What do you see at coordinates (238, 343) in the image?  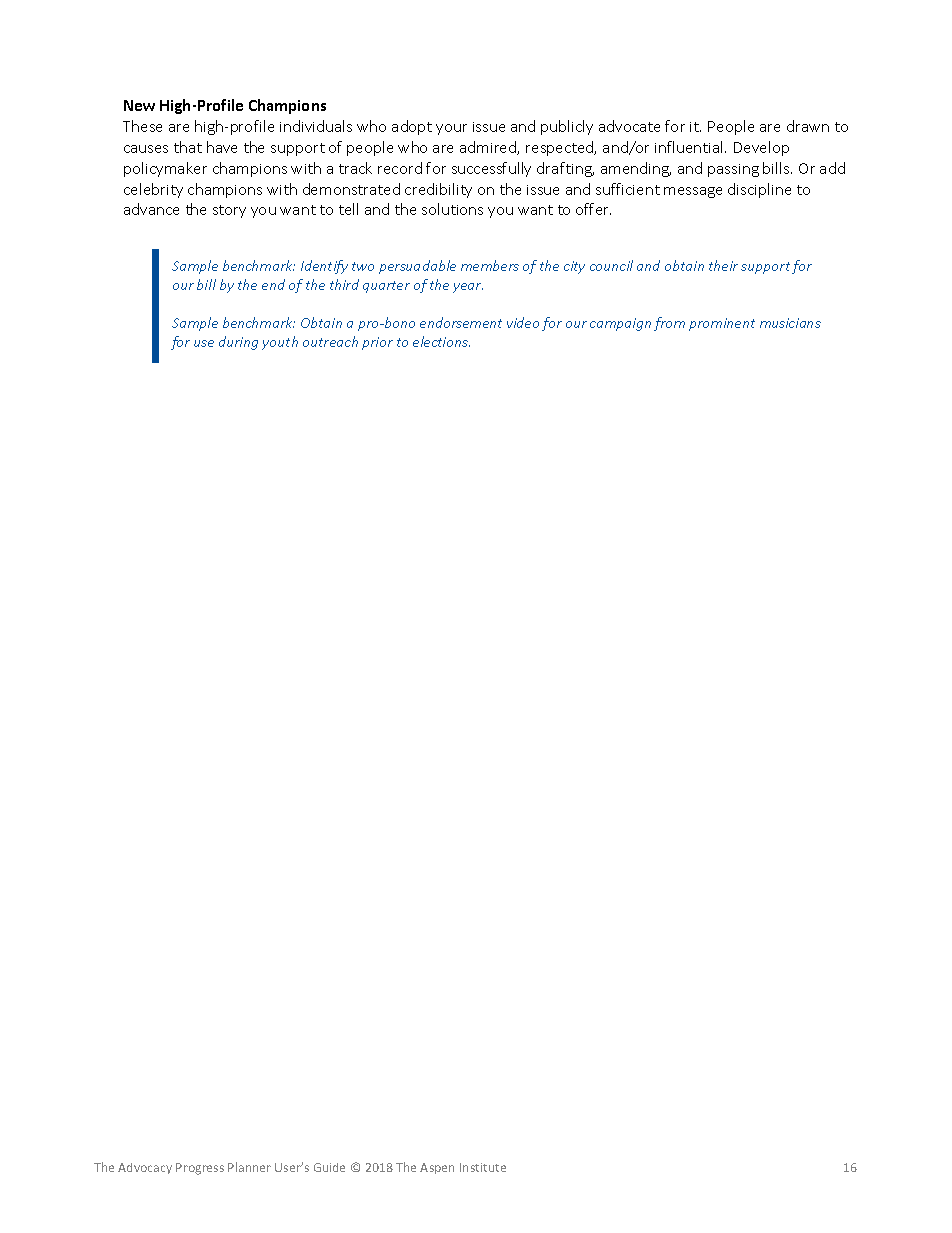 I see `during` at bounding box center [238, 343].
